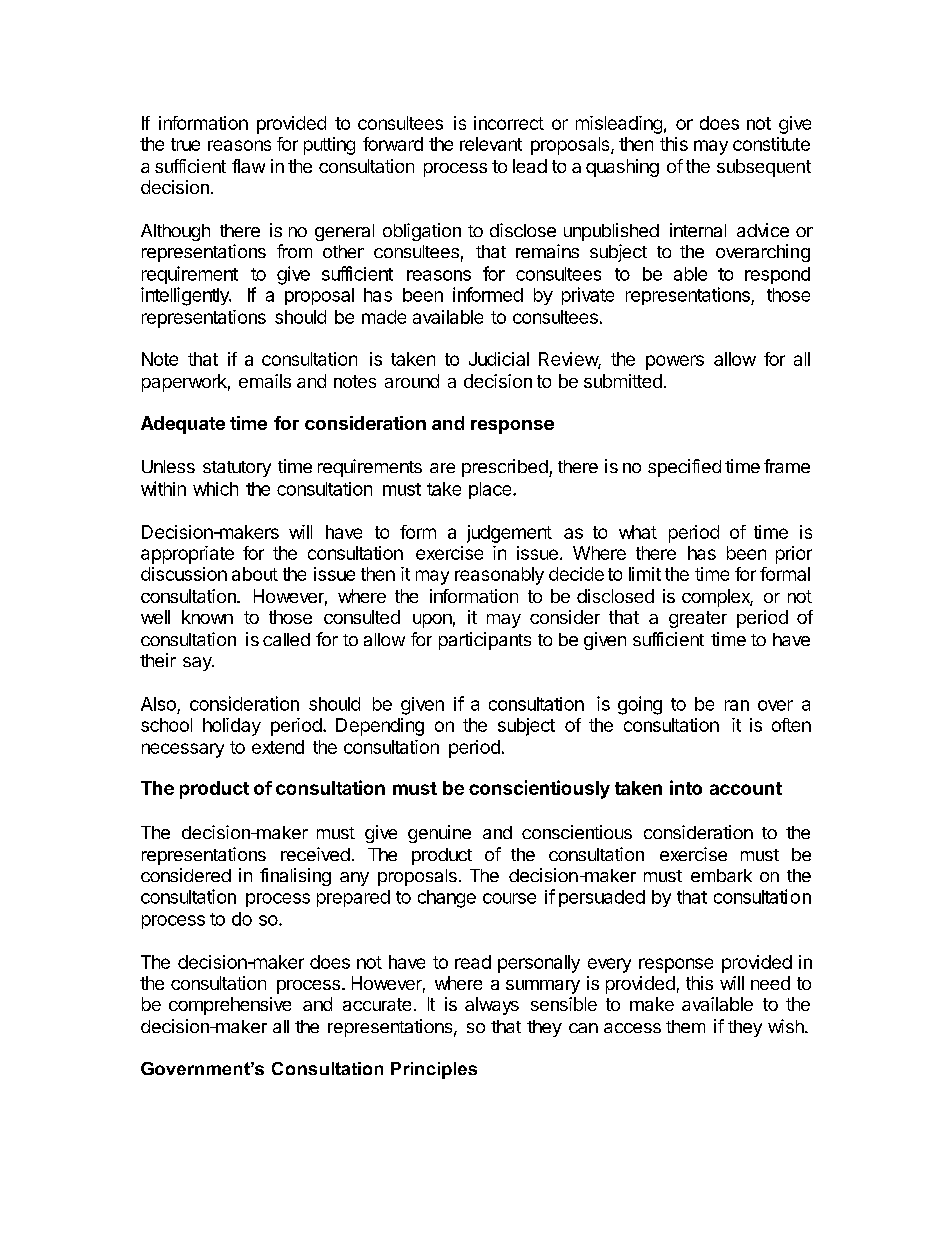  I want to click on statutory, so click(237, 469).
